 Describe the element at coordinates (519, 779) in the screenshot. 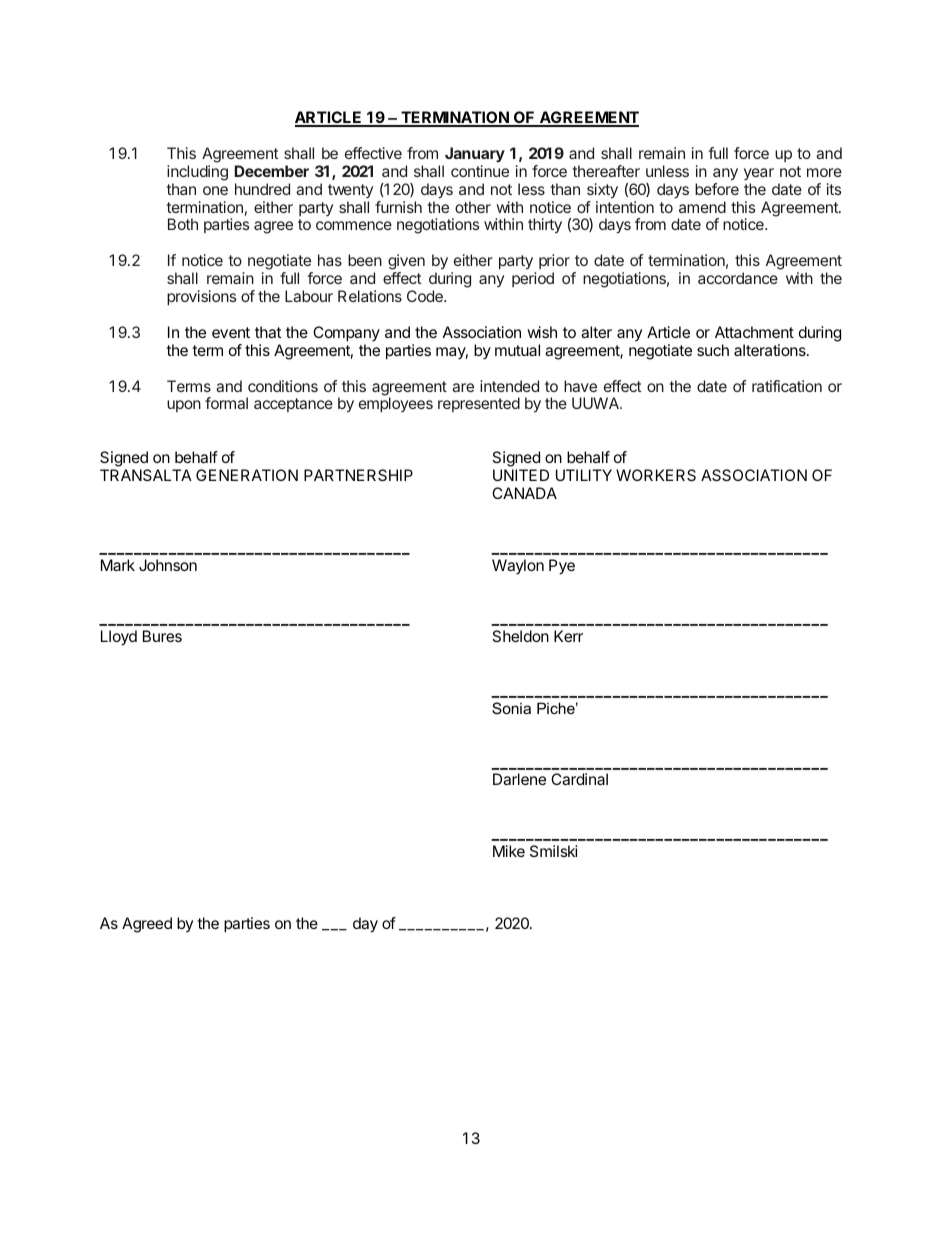

I see `Darlene` at that location.
